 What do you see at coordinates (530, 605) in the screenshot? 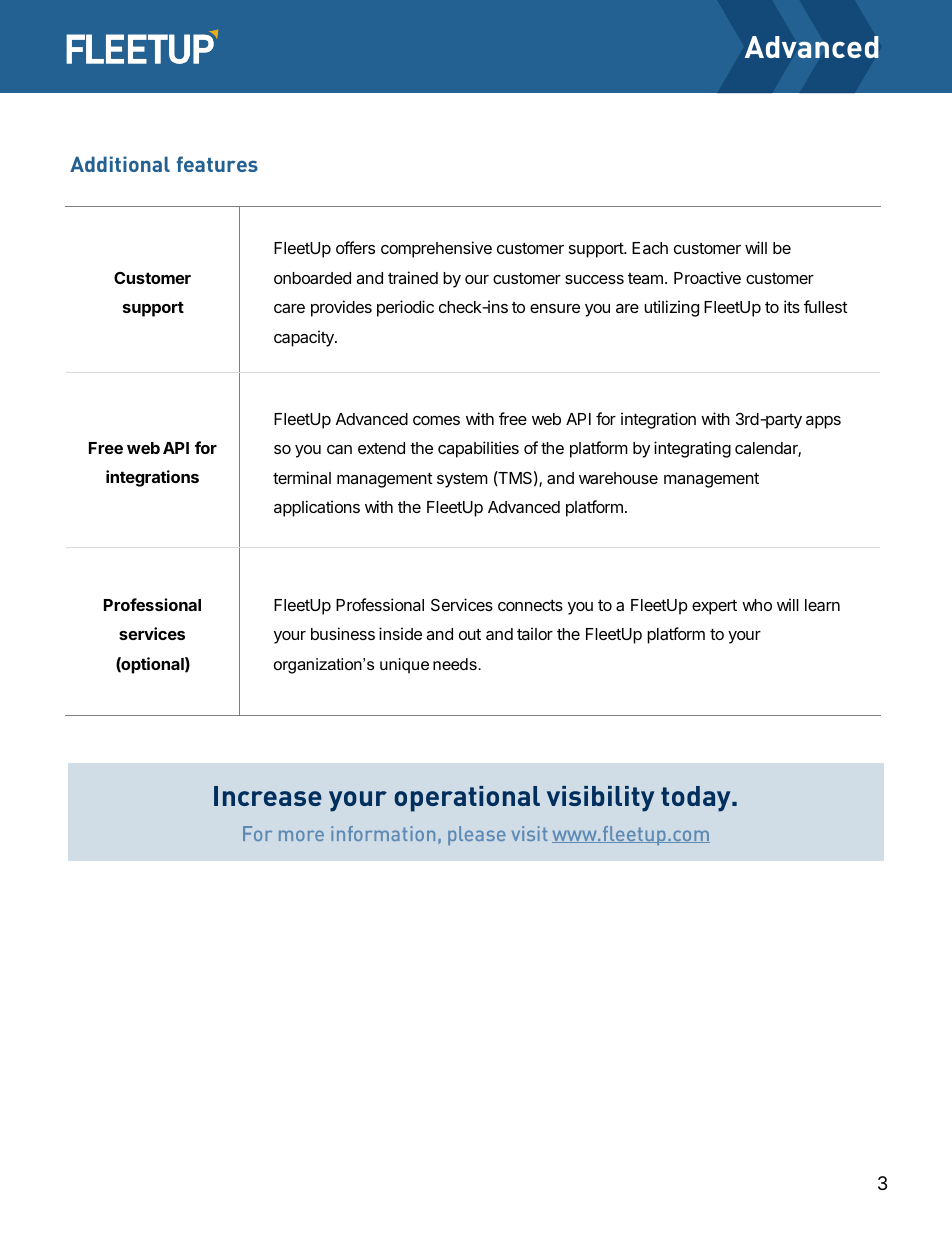
I see `connects` at bounding box center [530, 605].
